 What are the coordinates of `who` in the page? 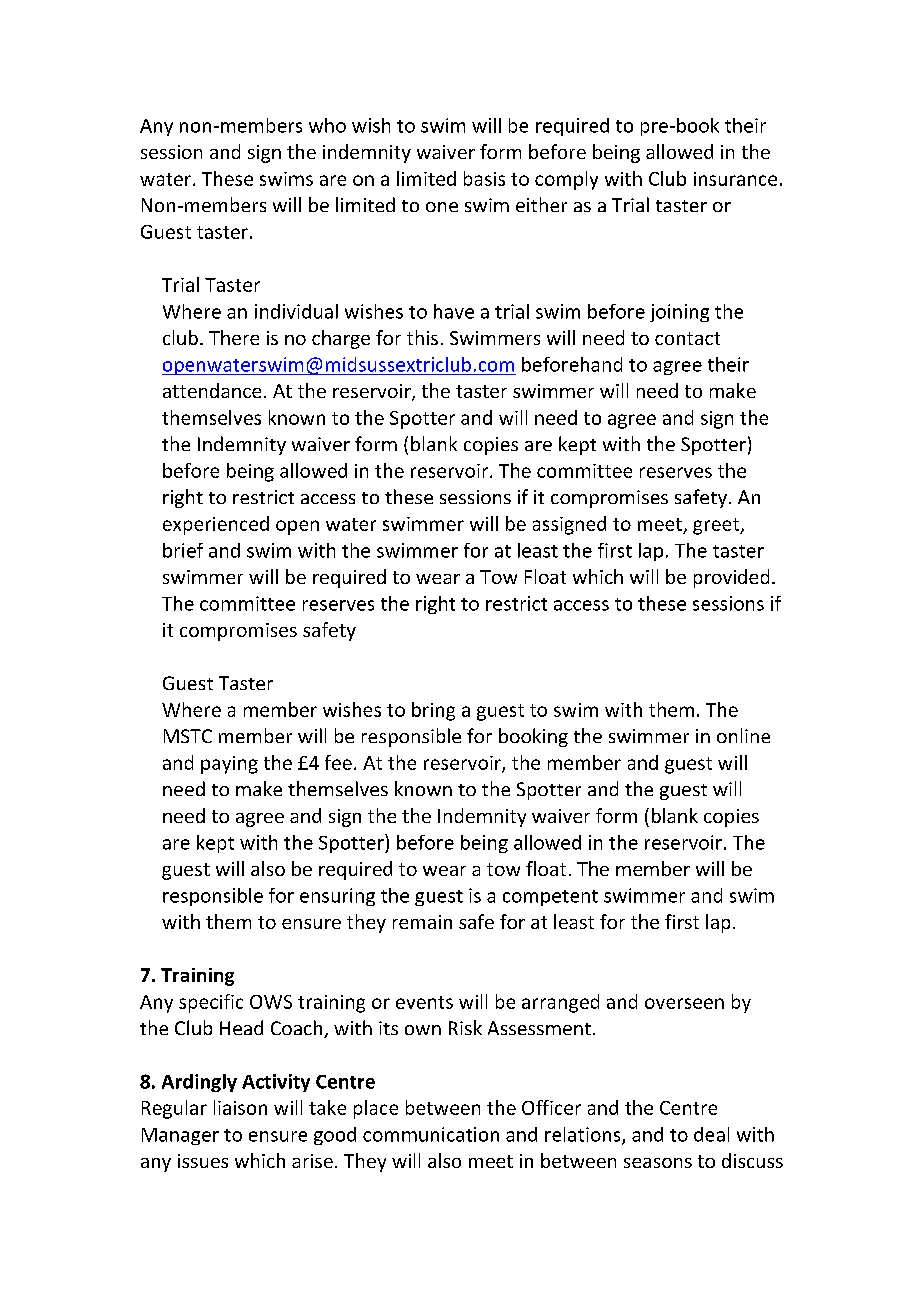 It's located at (327, 125).
